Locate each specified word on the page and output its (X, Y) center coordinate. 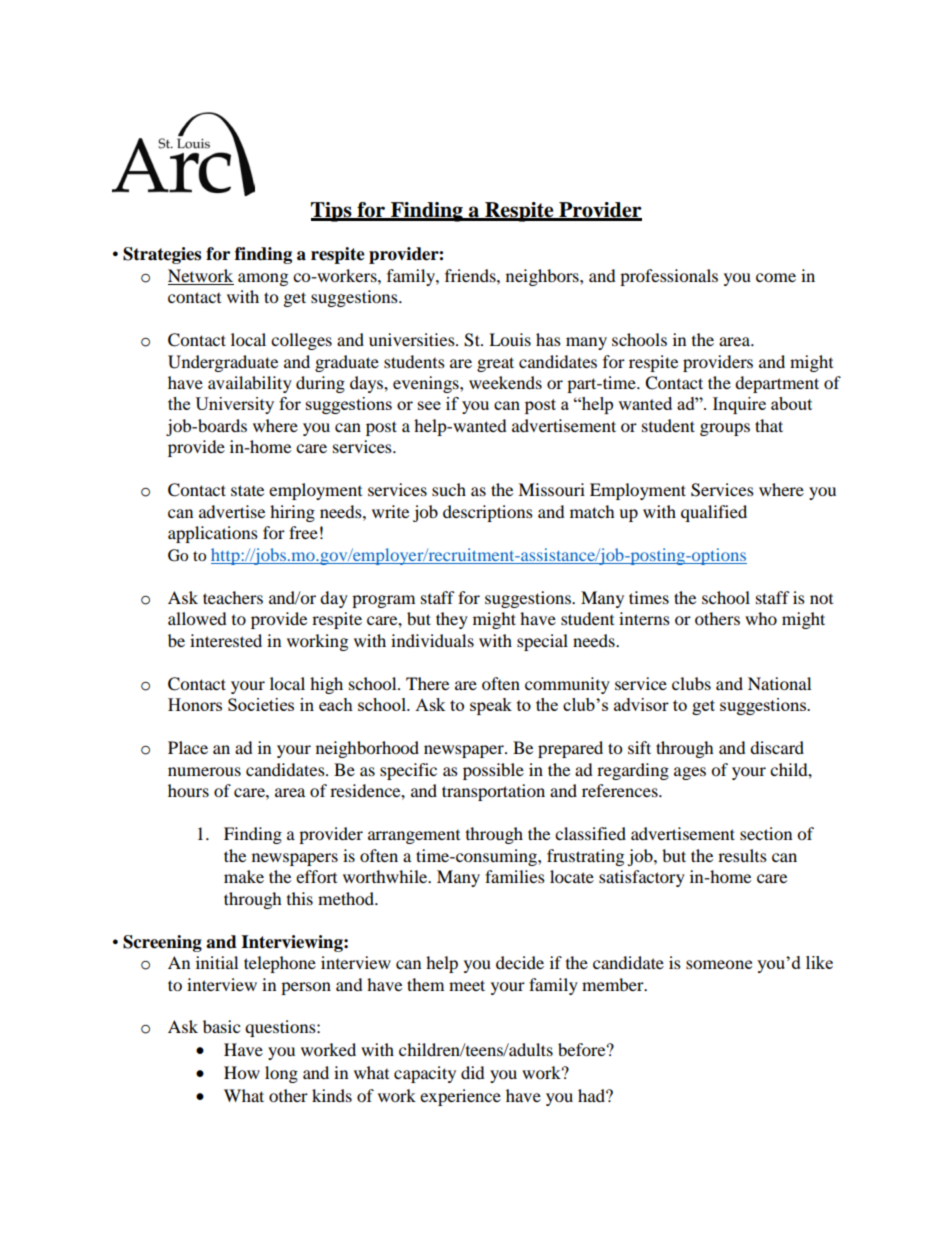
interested (226, 640)
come (776, 277)
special (542, 642)
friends (471, 275)
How (242, 1072)
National (779, 683)
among (263, 279)
